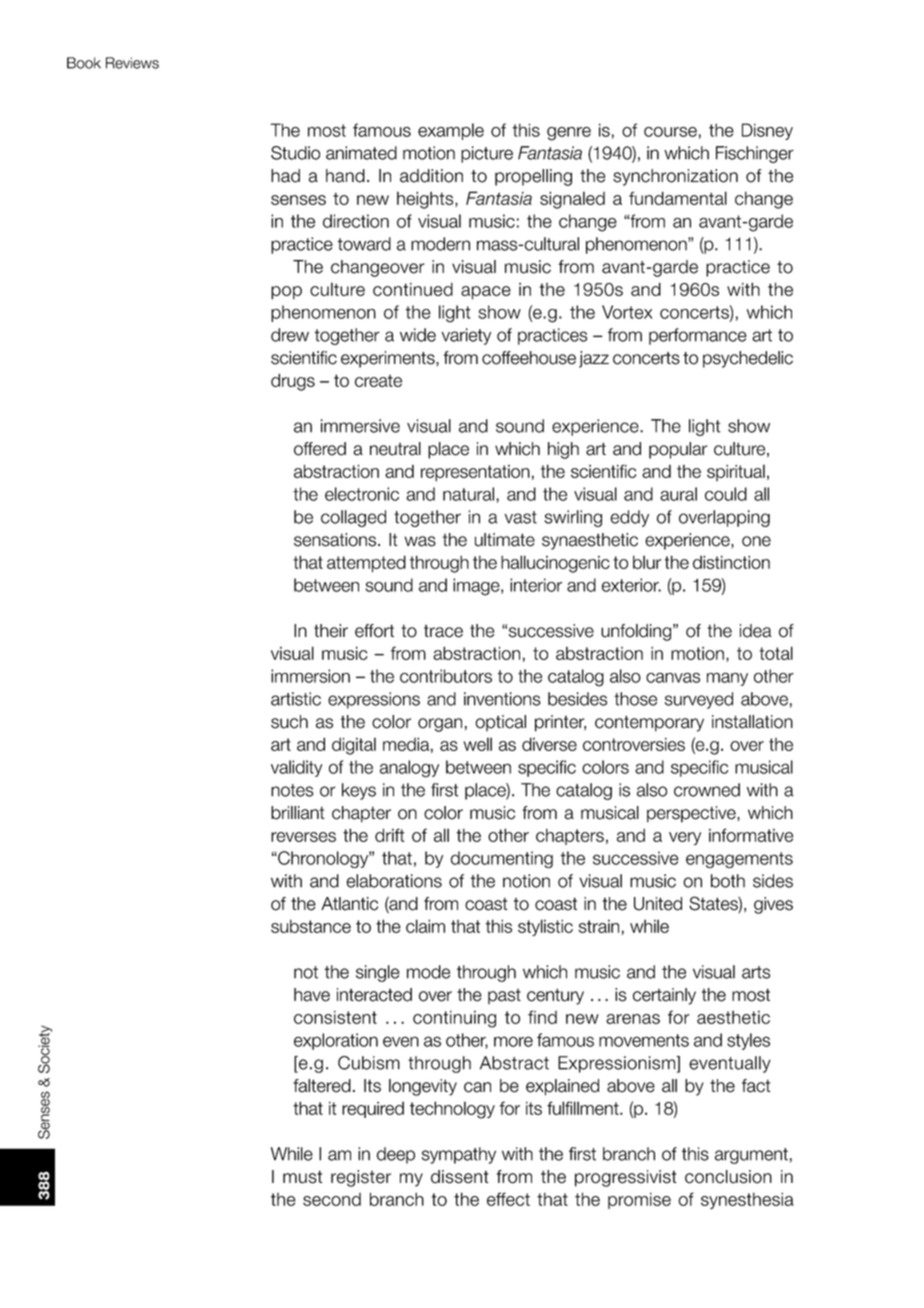 This page has height=1308, width=924. Describe the element at coordinates (678, 450) in the page. I see `popular` at that location.
